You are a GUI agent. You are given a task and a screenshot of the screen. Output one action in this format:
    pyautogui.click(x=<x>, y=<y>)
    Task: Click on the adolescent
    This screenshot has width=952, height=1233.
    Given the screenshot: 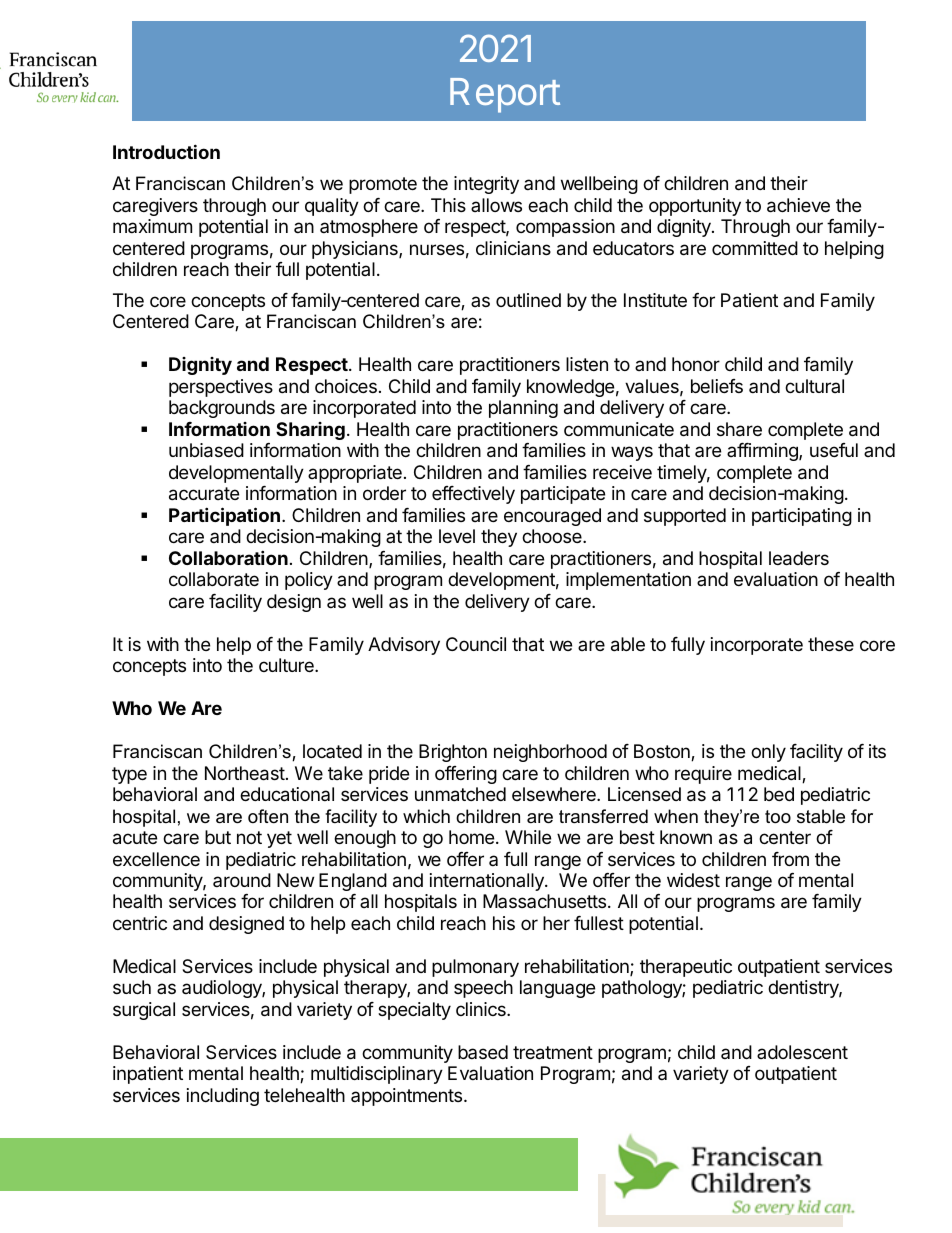 What is the action you would take?
    pyautogui.click(x=802, y=1052)
